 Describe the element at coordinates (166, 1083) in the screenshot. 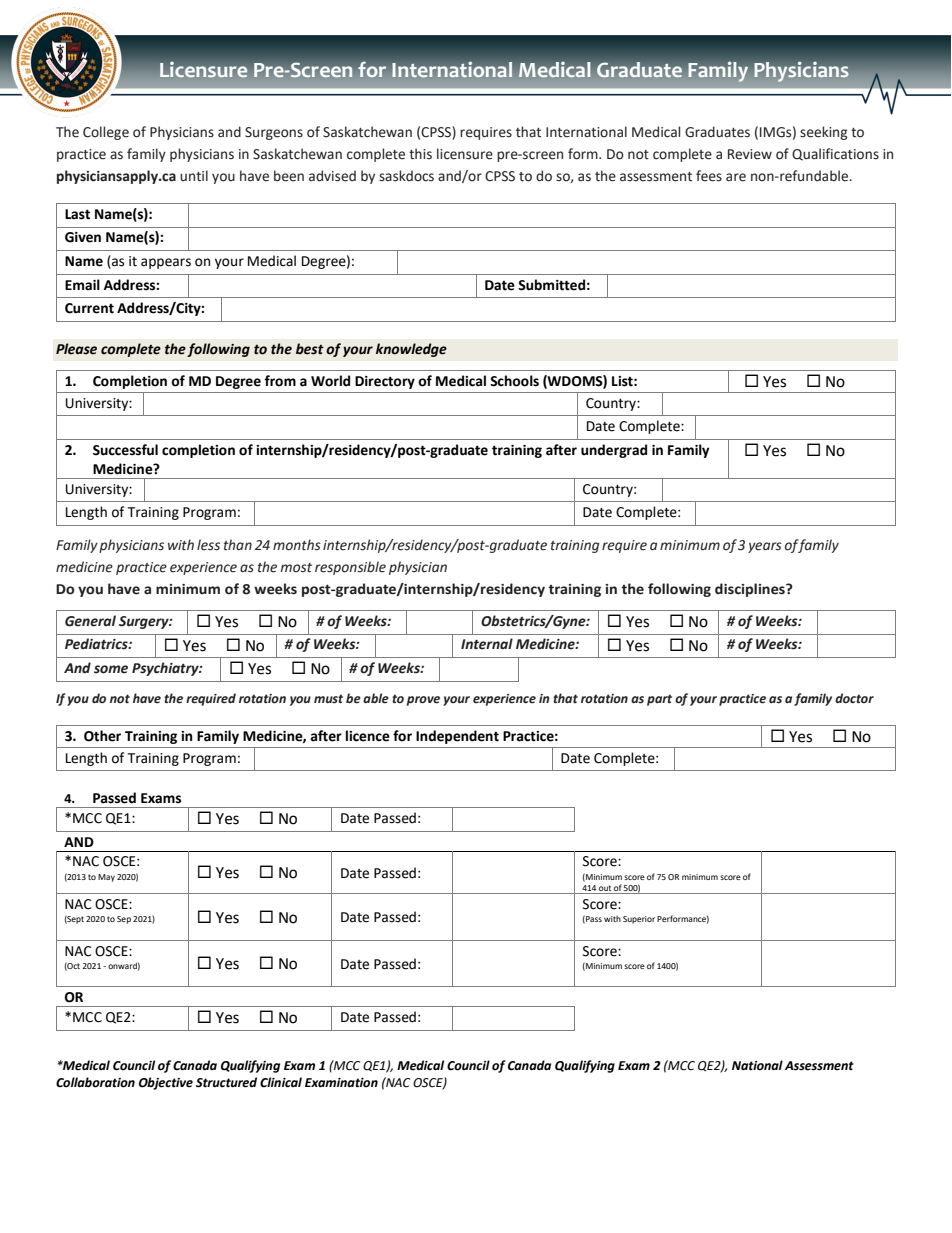

I see `Objective` at that location.
